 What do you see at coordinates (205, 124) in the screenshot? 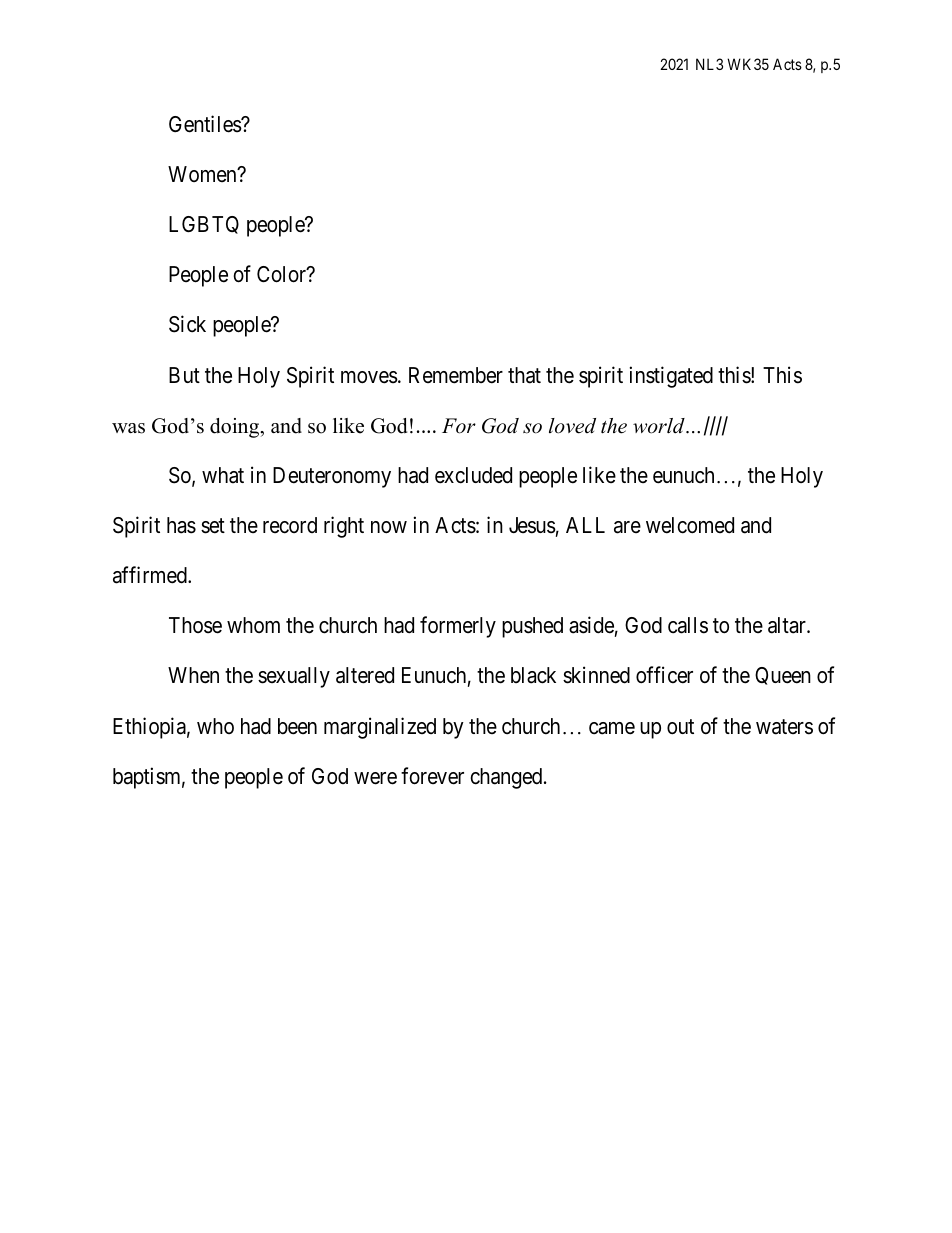
I see `Gentiles` at bounding box center [205, 124].
